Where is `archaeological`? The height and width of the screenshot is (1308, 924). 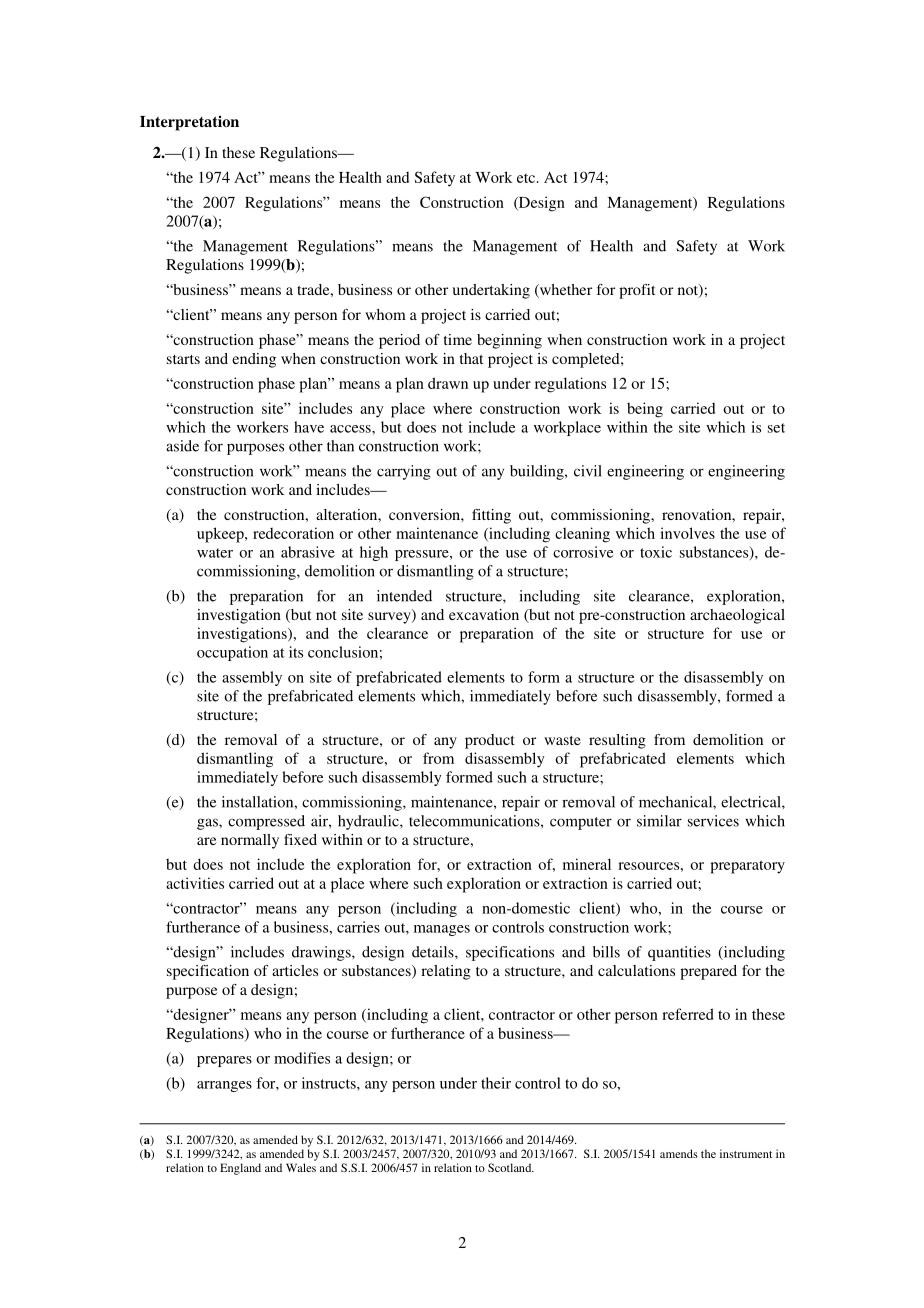
archaeological is located at coordinates (737, 616).
